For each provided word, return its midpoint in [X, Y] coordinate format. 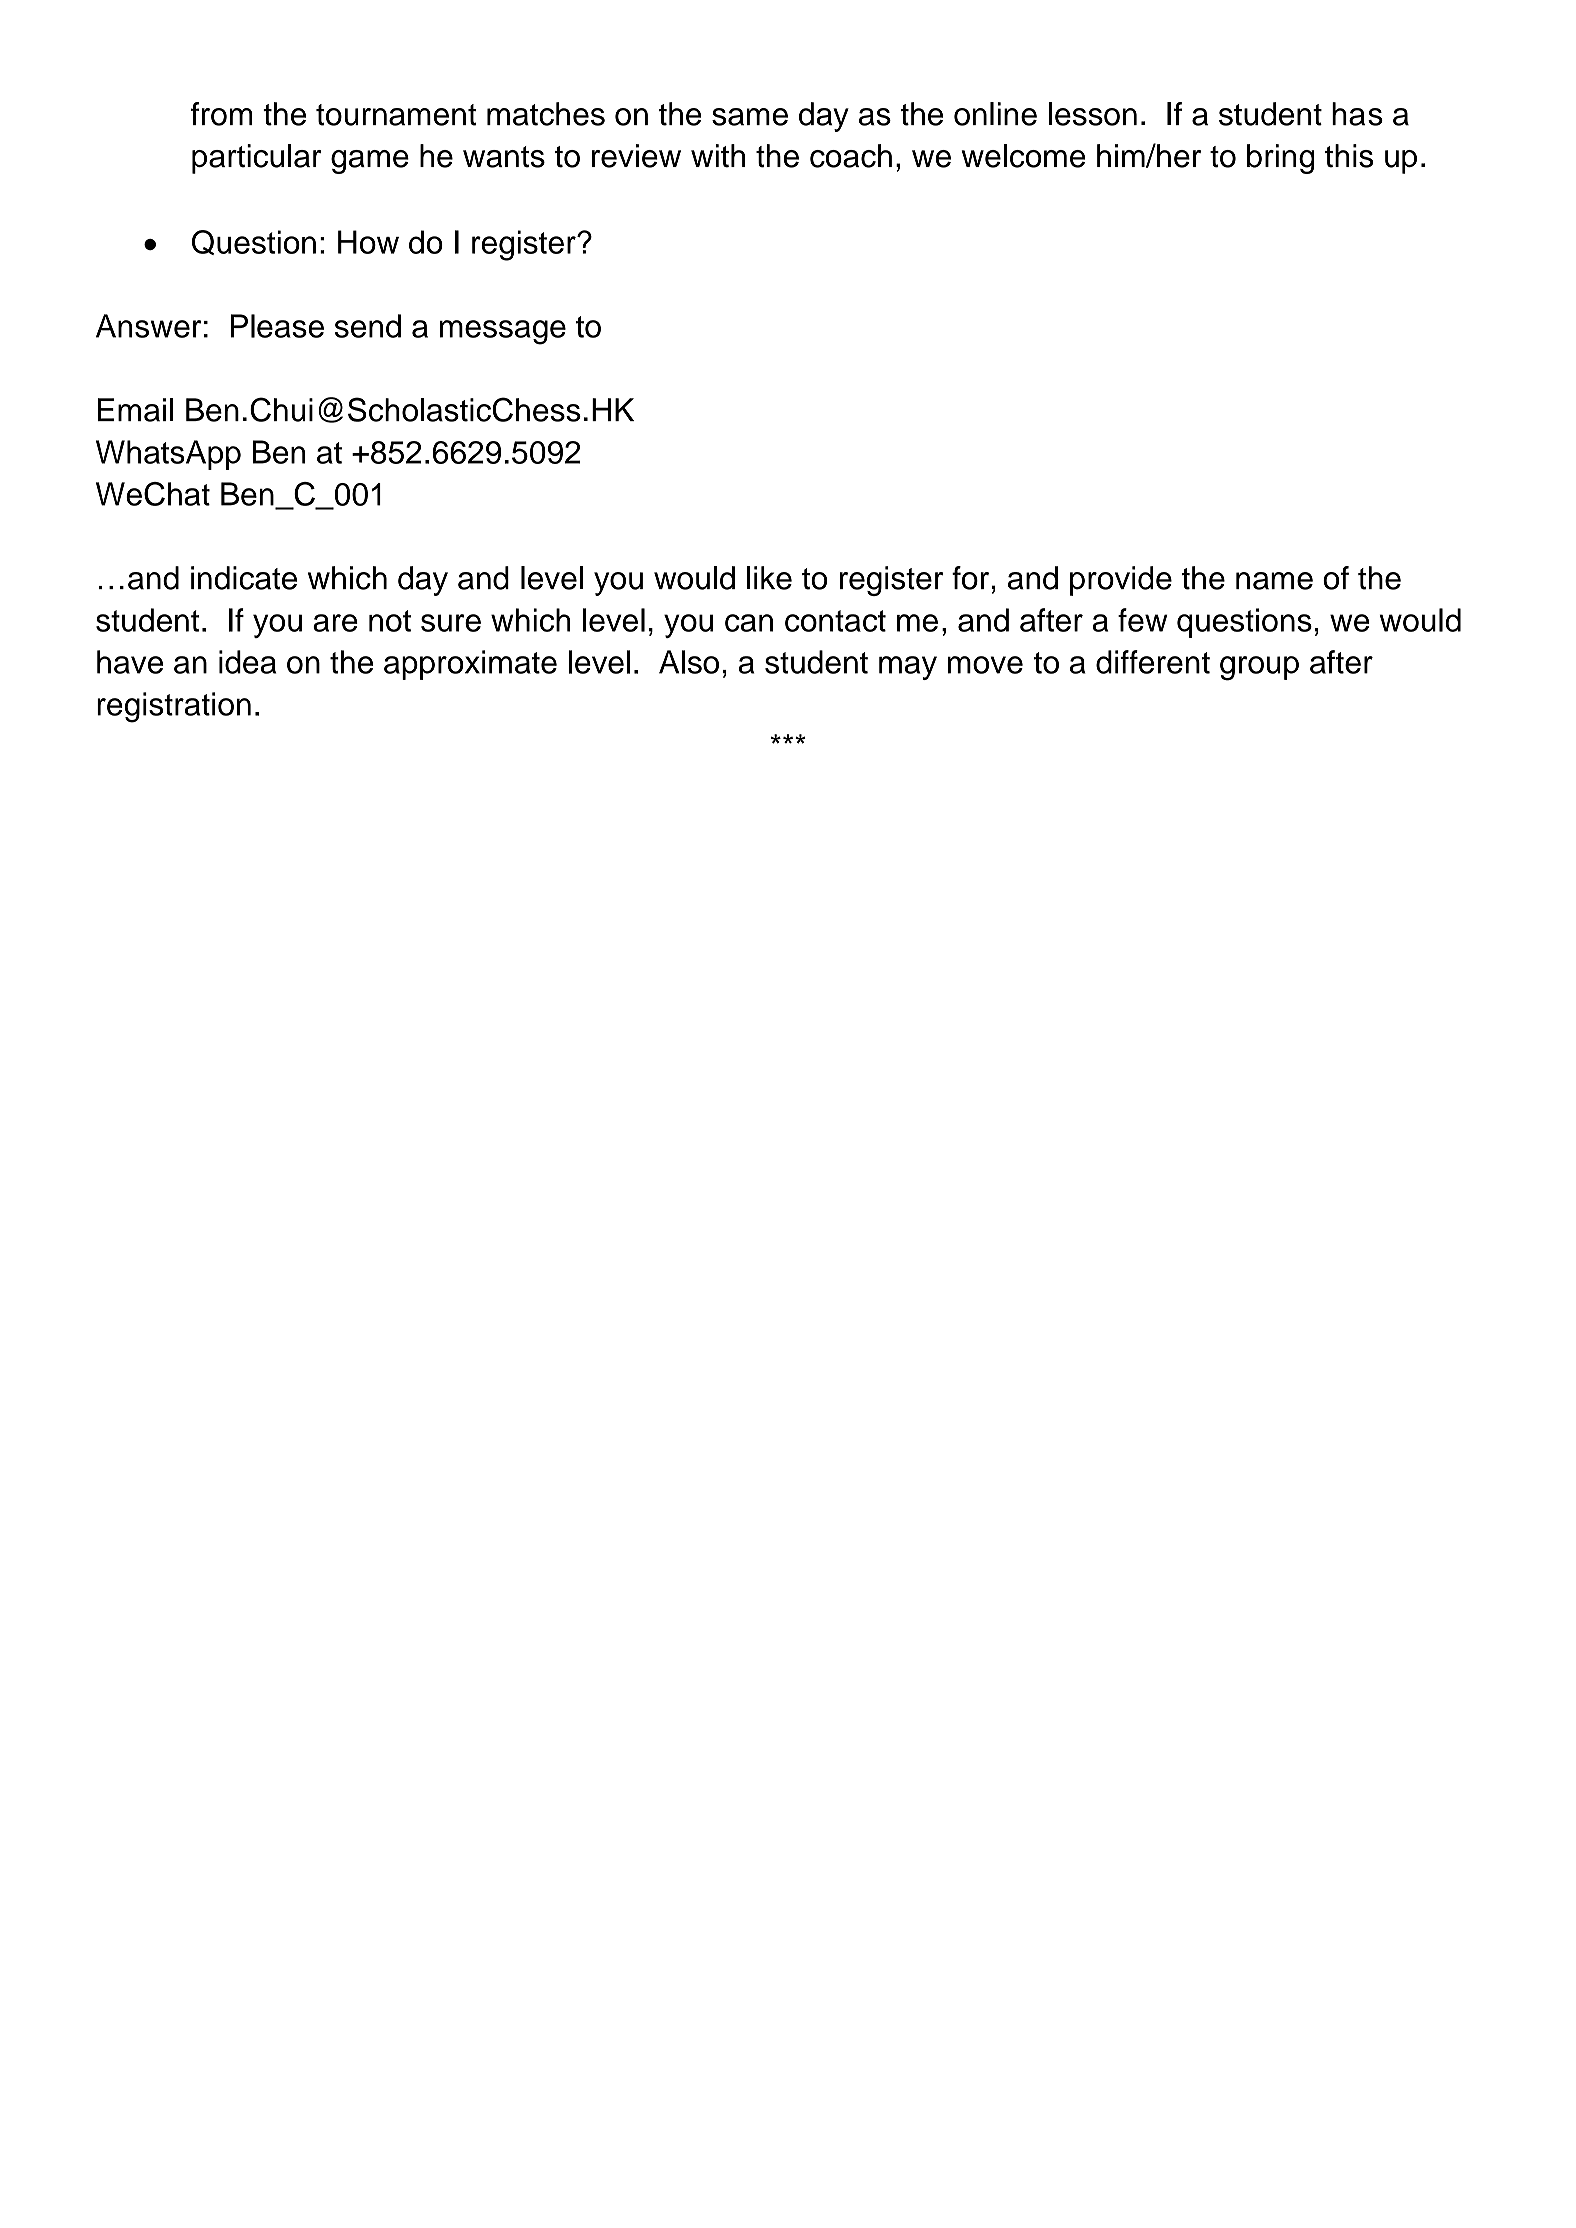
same [750, 117]
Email [135, 410]
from [222, 114]
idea [247, 662]
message [503, 332]
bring [1281, 159]
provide [1121, 581]
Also [689, 662]
